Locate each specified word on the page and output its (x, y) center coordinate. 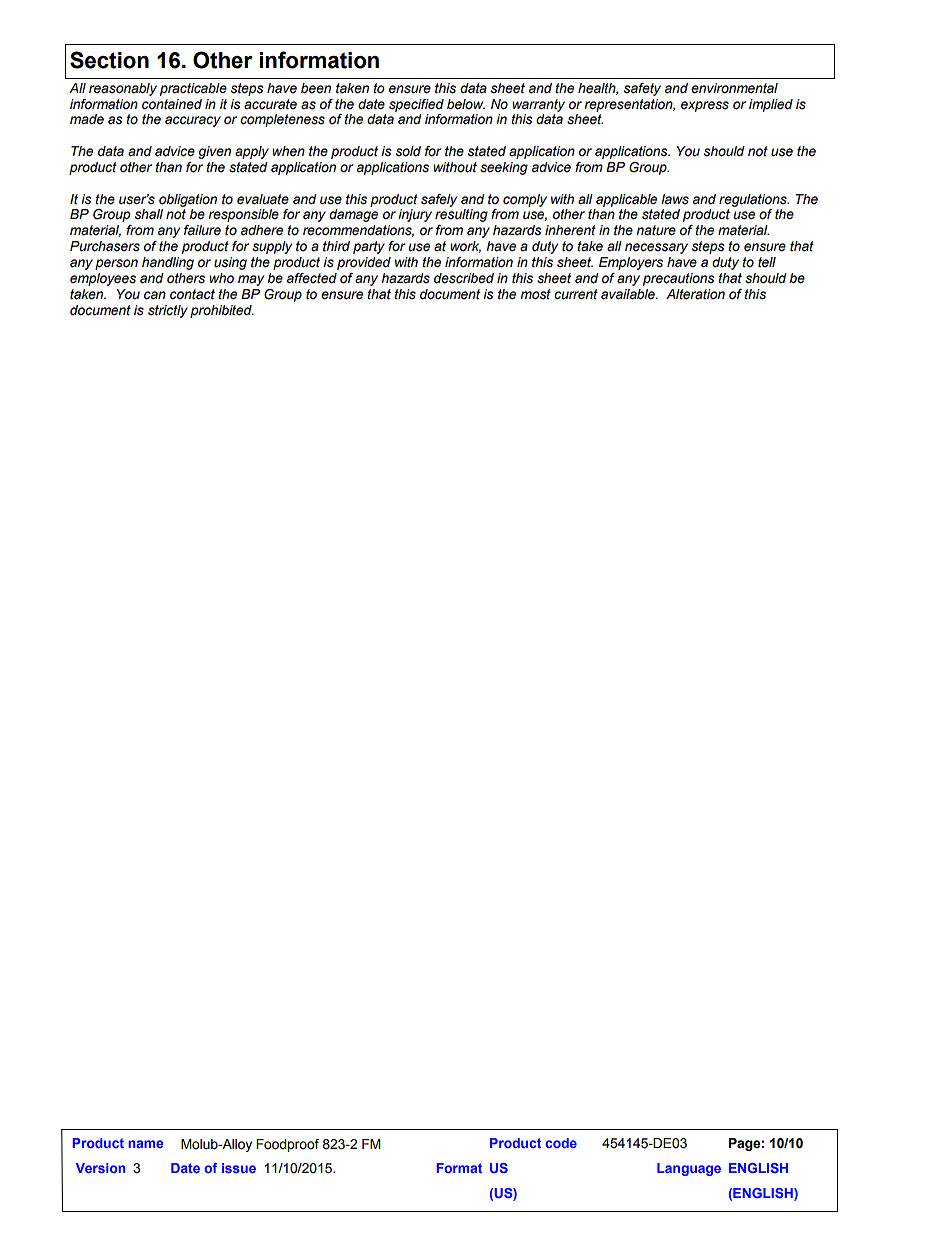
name (146, 1144)
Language (689, 1169)
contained (172, 104)
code (561, 1143)
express (705, 106)
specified (416, 105)
